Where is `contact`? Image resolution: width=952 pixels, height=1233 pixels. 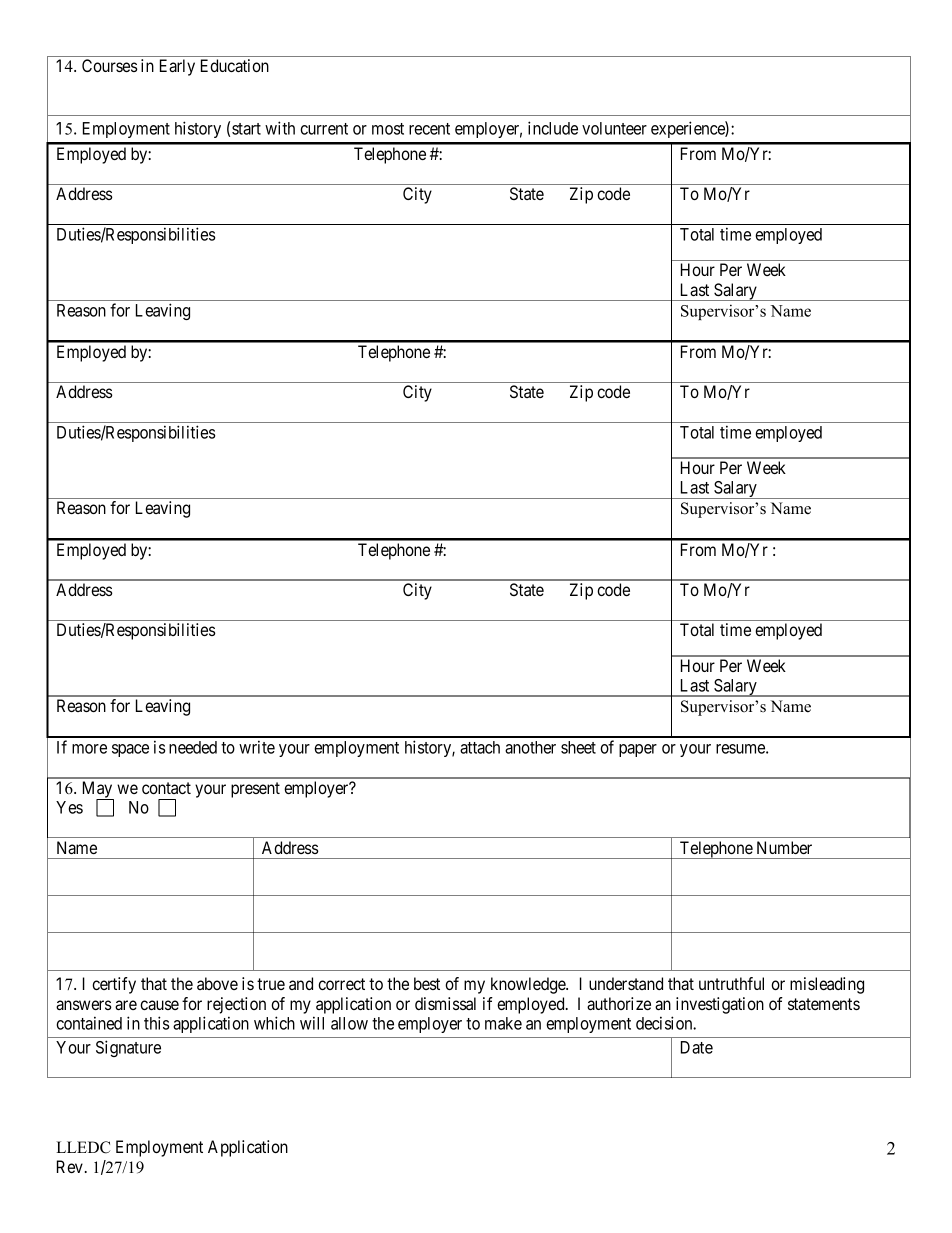
contact is located at coordinates (166, 788).
